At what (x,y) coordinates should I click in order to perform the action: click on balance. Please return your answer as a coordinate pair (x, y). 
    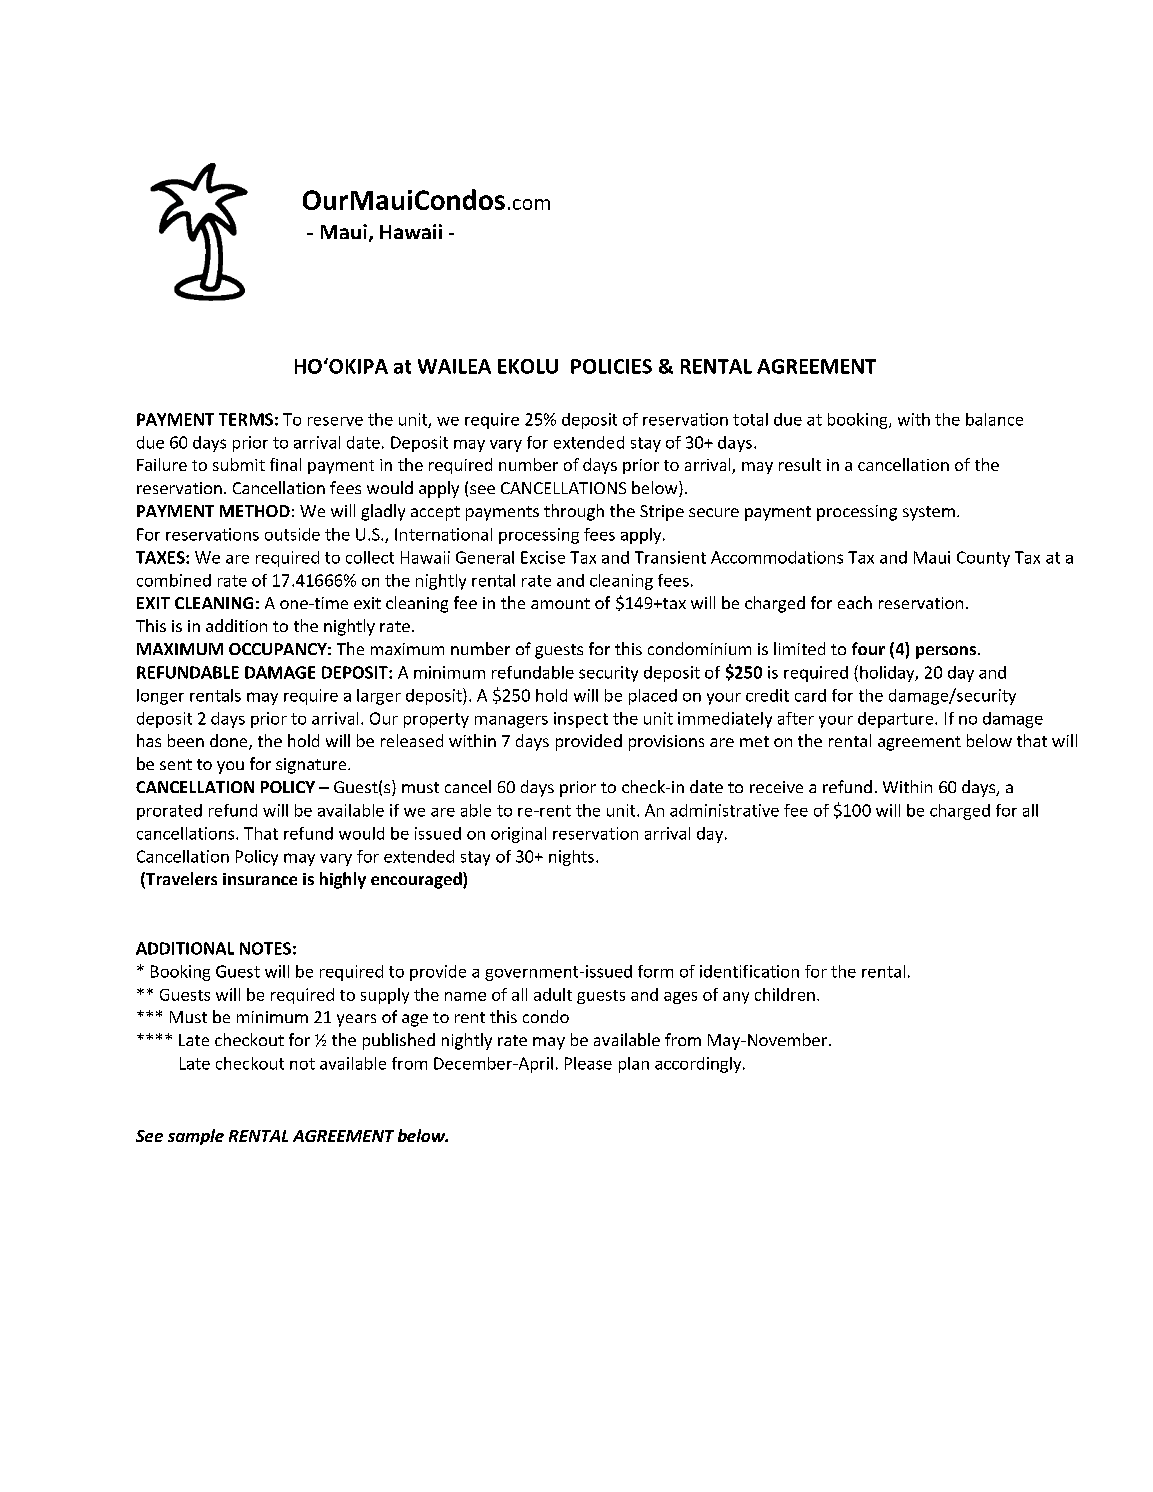
    Looking at the image, I should click on (994, 419).
